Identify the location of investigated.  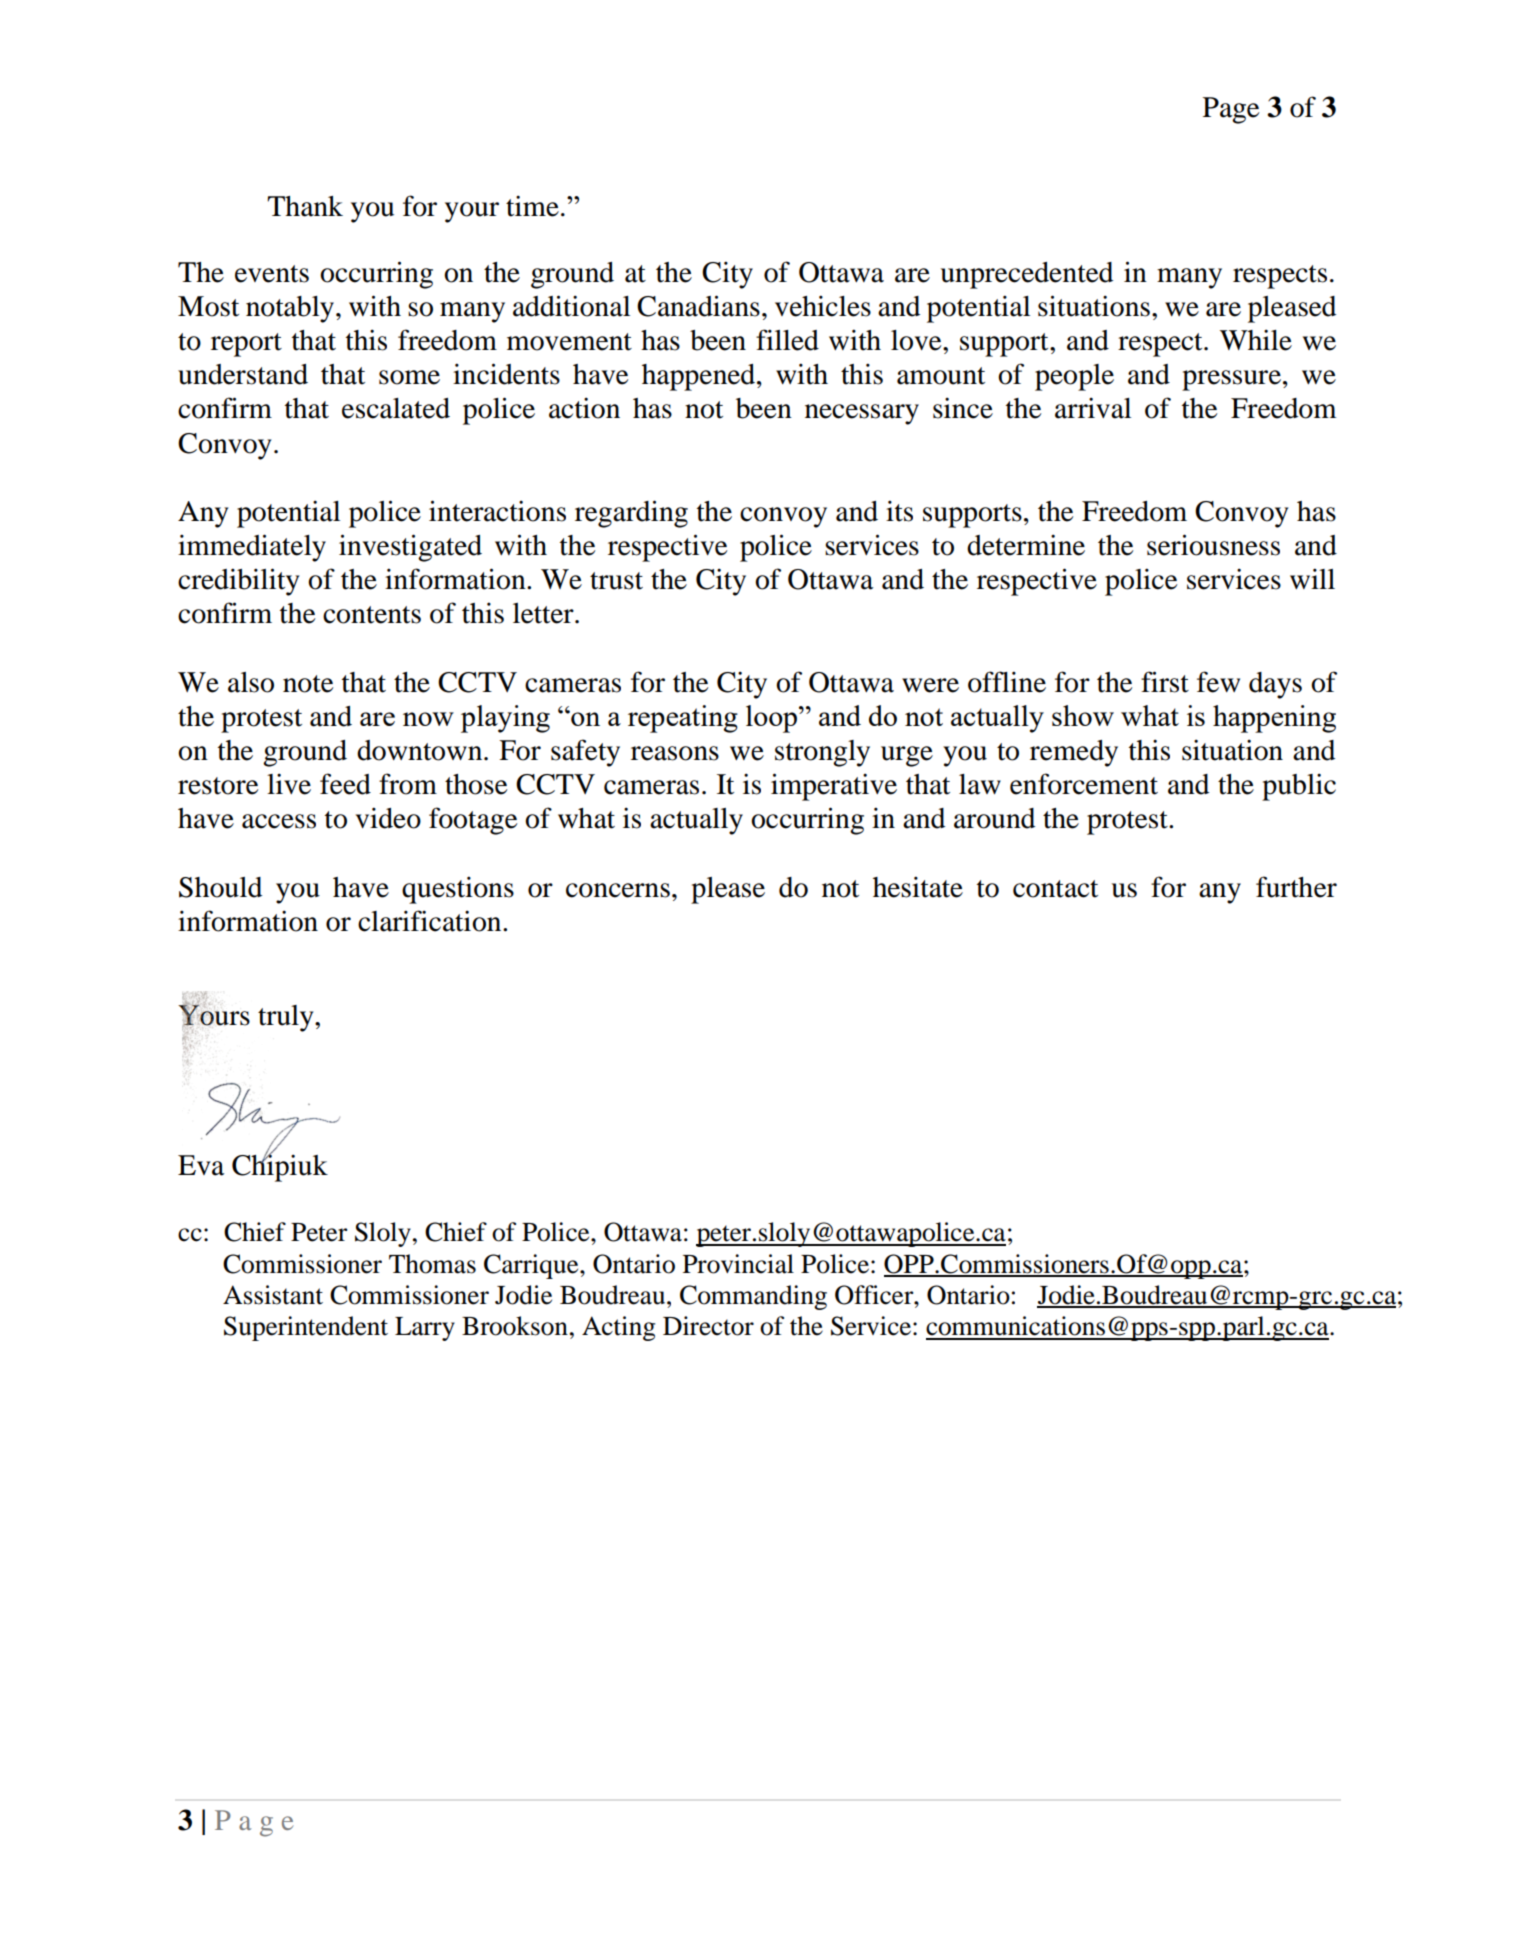
(410, 548).
